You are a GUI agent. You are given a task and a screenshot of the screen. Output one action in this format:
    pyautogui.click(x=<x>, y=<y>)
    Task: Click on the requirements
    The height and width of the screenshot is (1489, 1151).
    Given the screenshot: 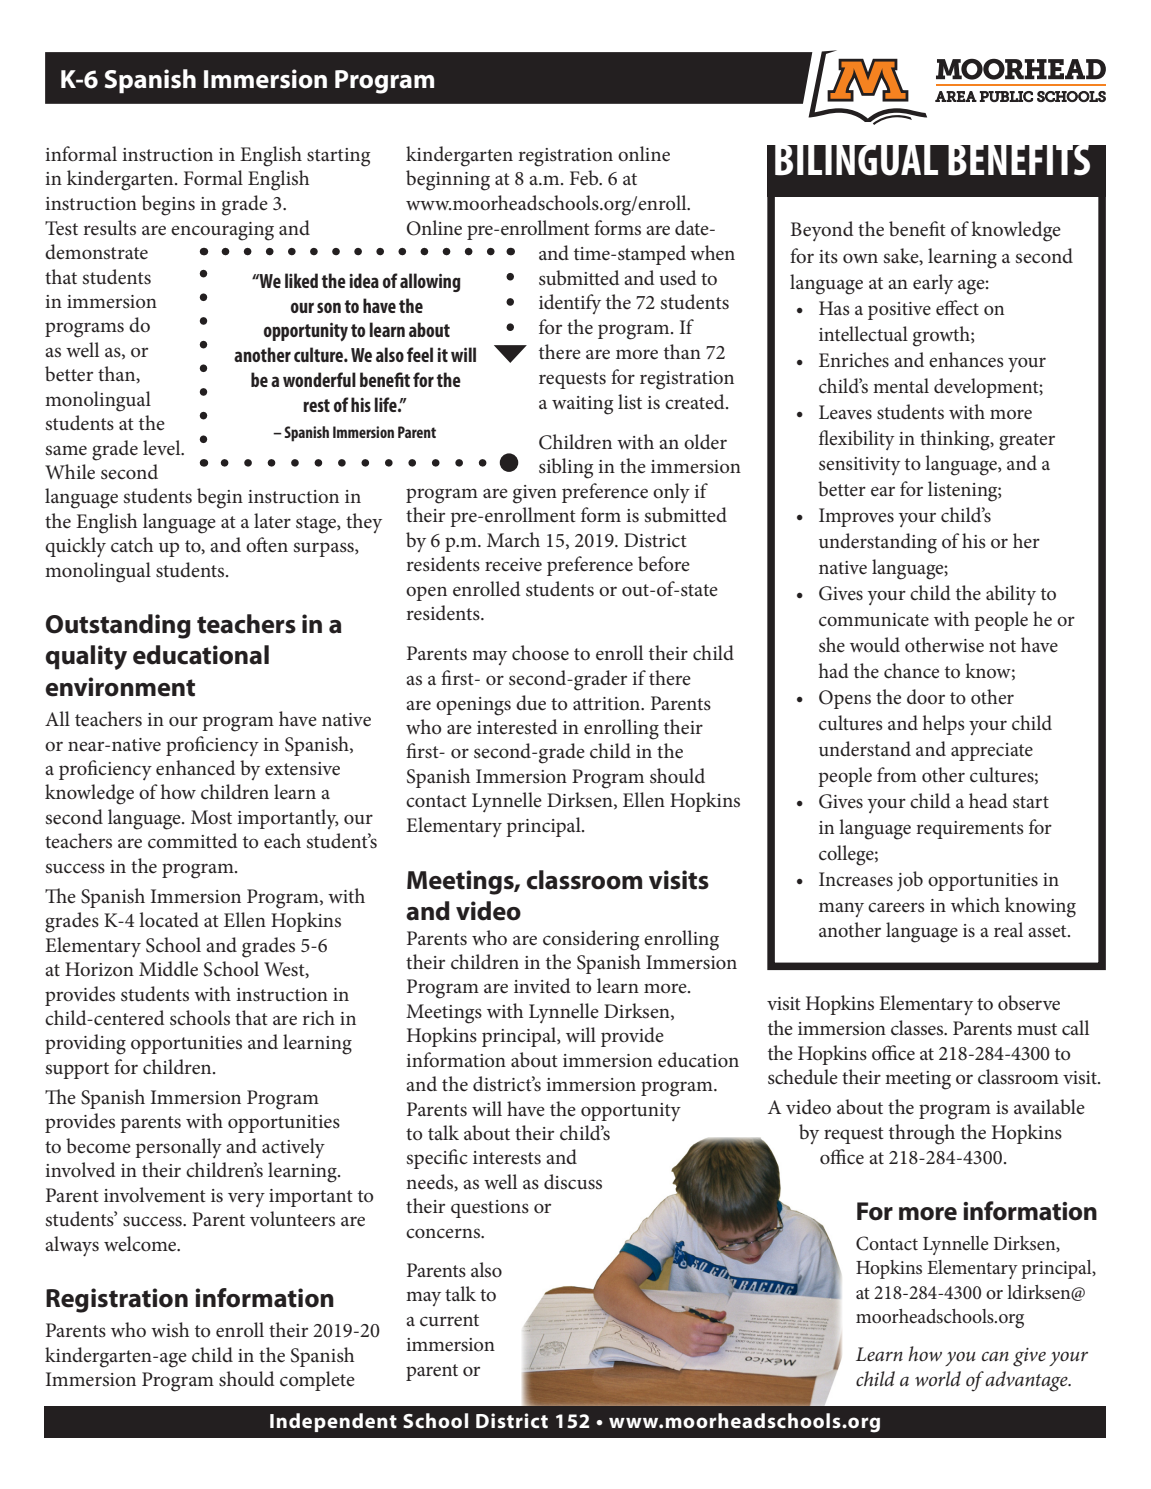 What is the action you would take?
    pyautogui.click(x=970, y=830)
